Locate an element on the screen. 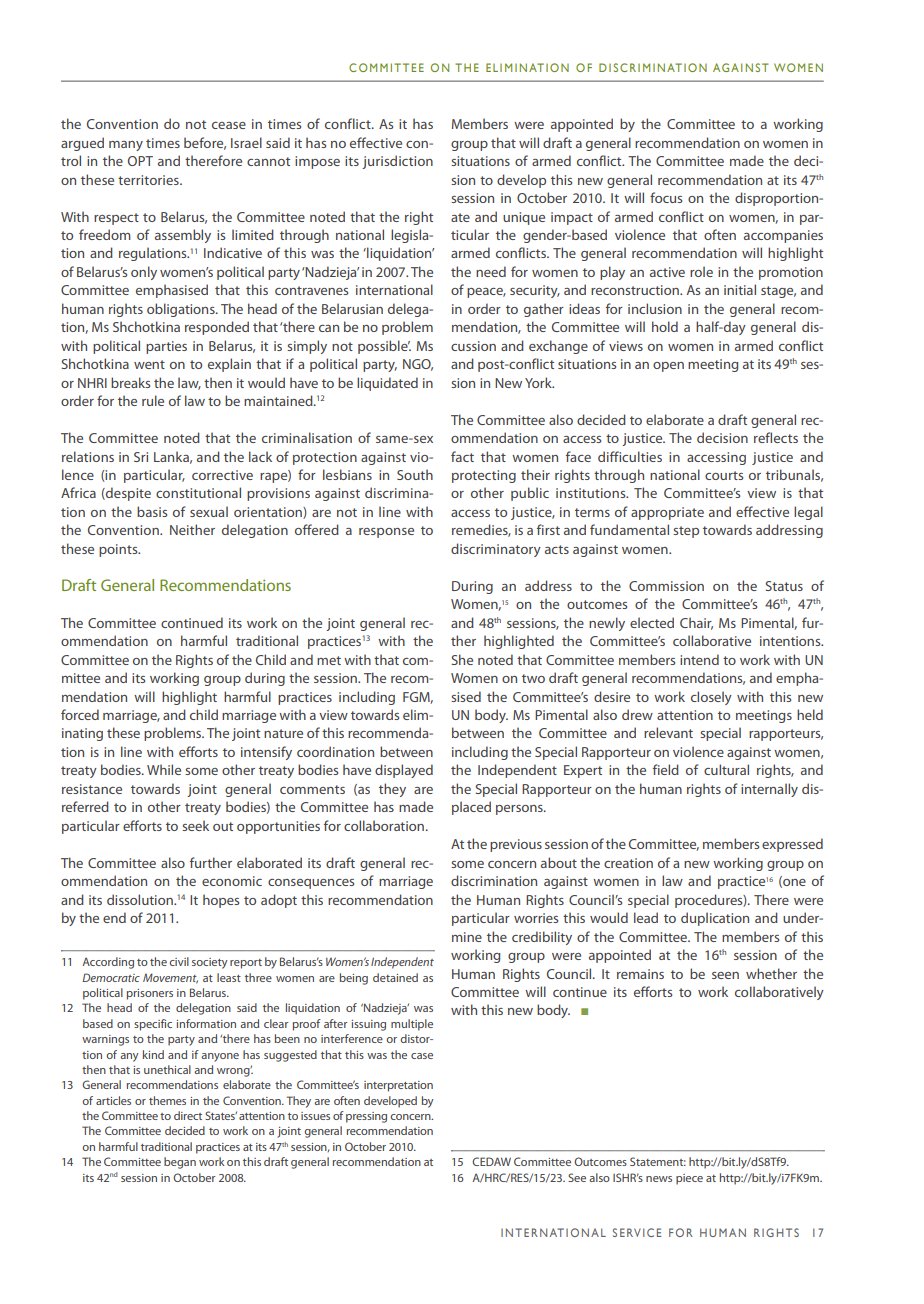 Image resolution: width=924 pixels, height=1304 pixels. began is located at coordinates (180, 1163).
